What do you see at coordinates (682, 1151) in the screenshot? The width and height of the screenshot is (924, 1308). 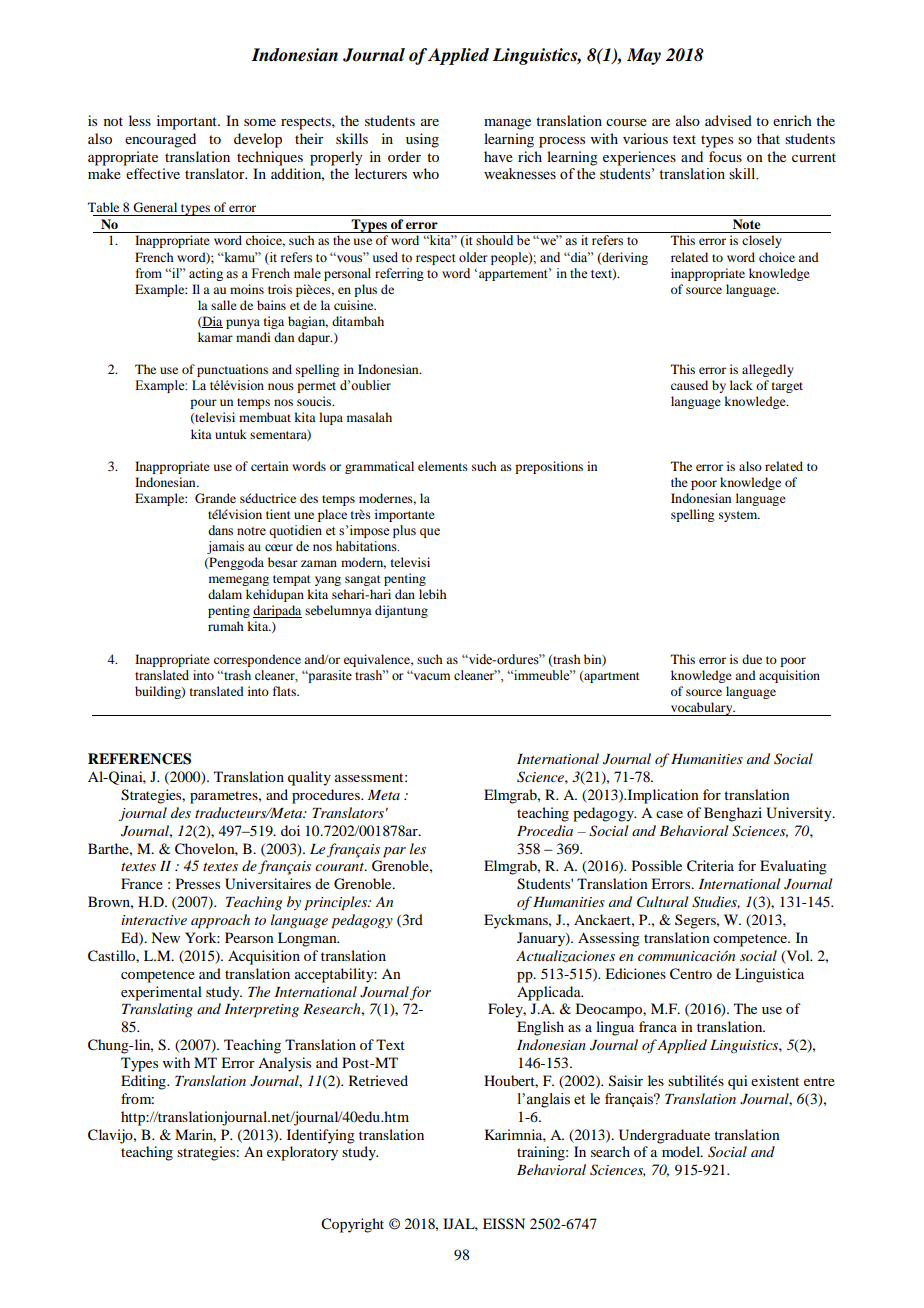 I see `model` at bounding box center [682, 1151].
